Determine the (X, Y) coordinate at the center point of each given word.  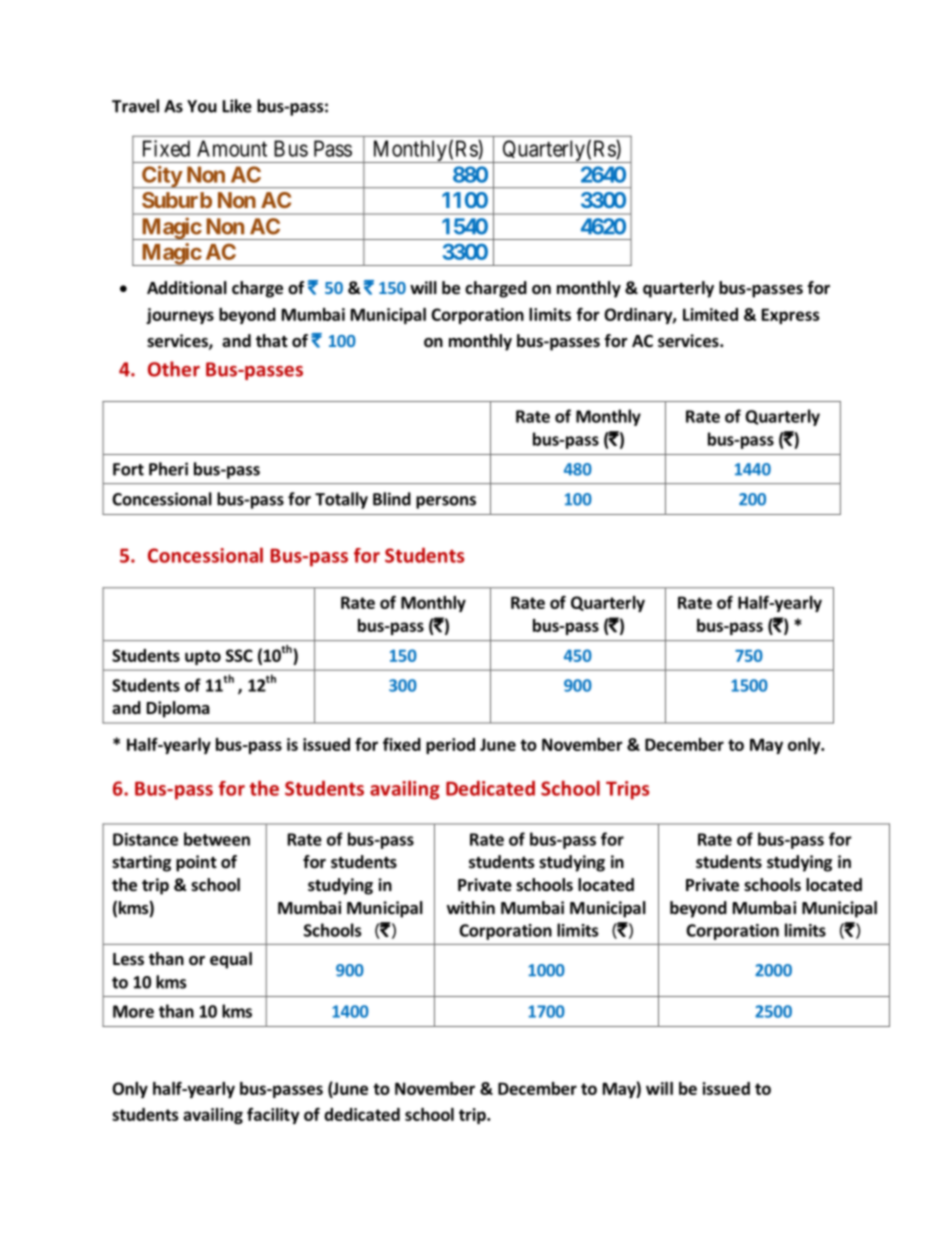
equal (231, 960)
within (471, 907)
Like (237, 106)
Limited (710, 314)
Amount (232, 148)
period (450, 746)
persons (446, 502)
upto (203, 657)
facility (273, 1115)
